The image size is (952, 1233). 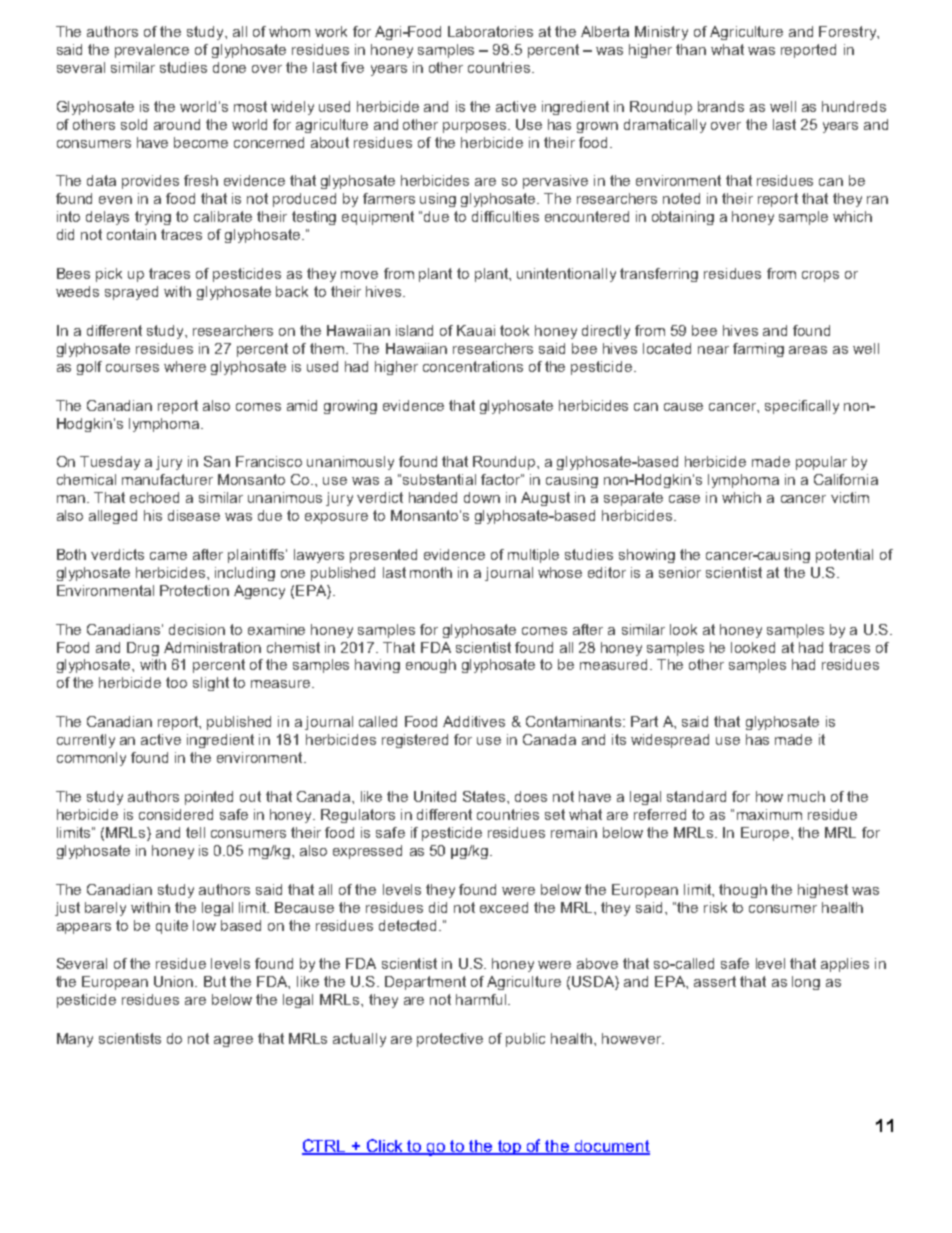 What do you see at coordinates (194, 590) in the screenshot?
I see `Protection` at bounding box center [194, 590].
